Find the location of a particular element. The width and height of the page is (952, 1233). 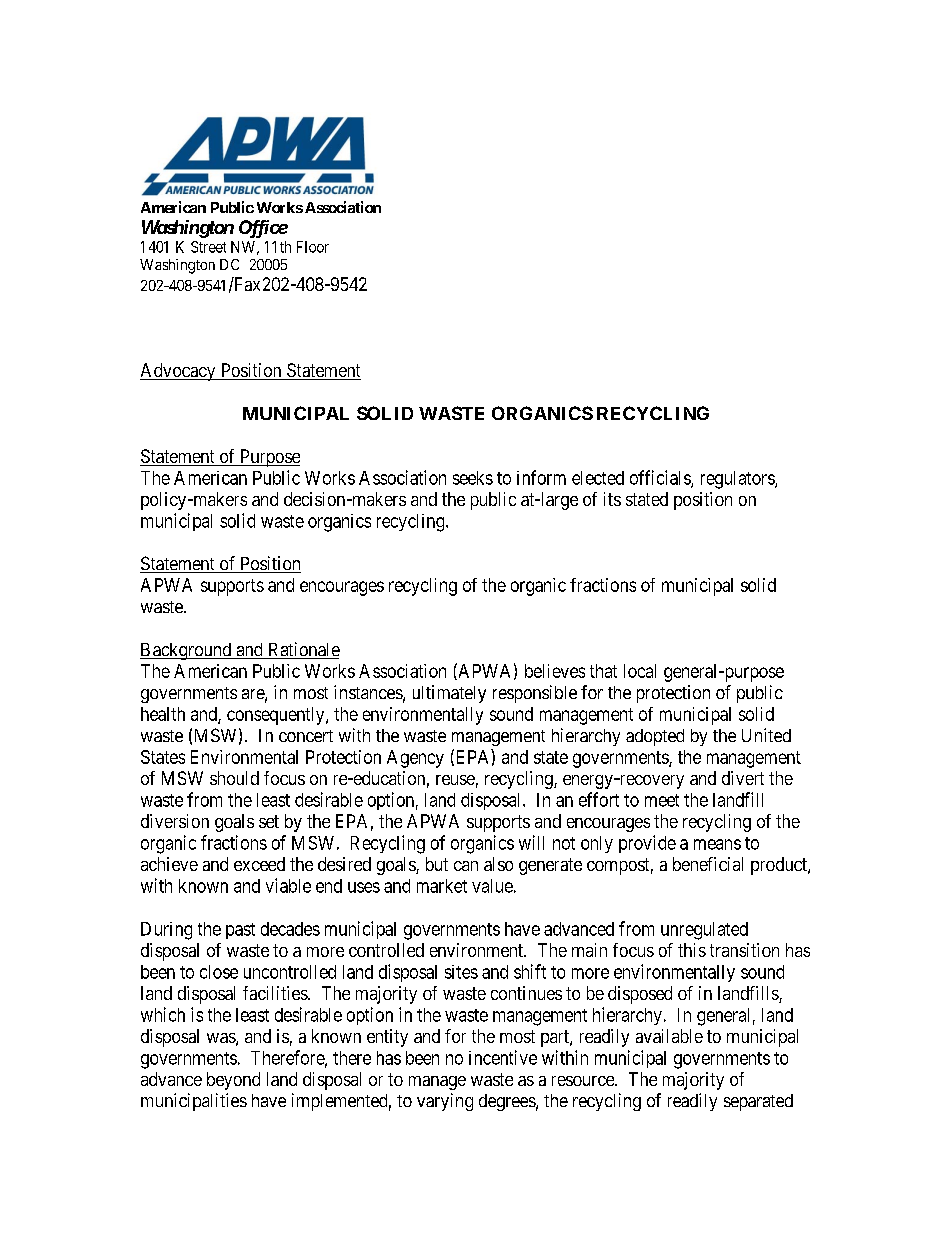

seeks is located at coordinates (473, 478).
